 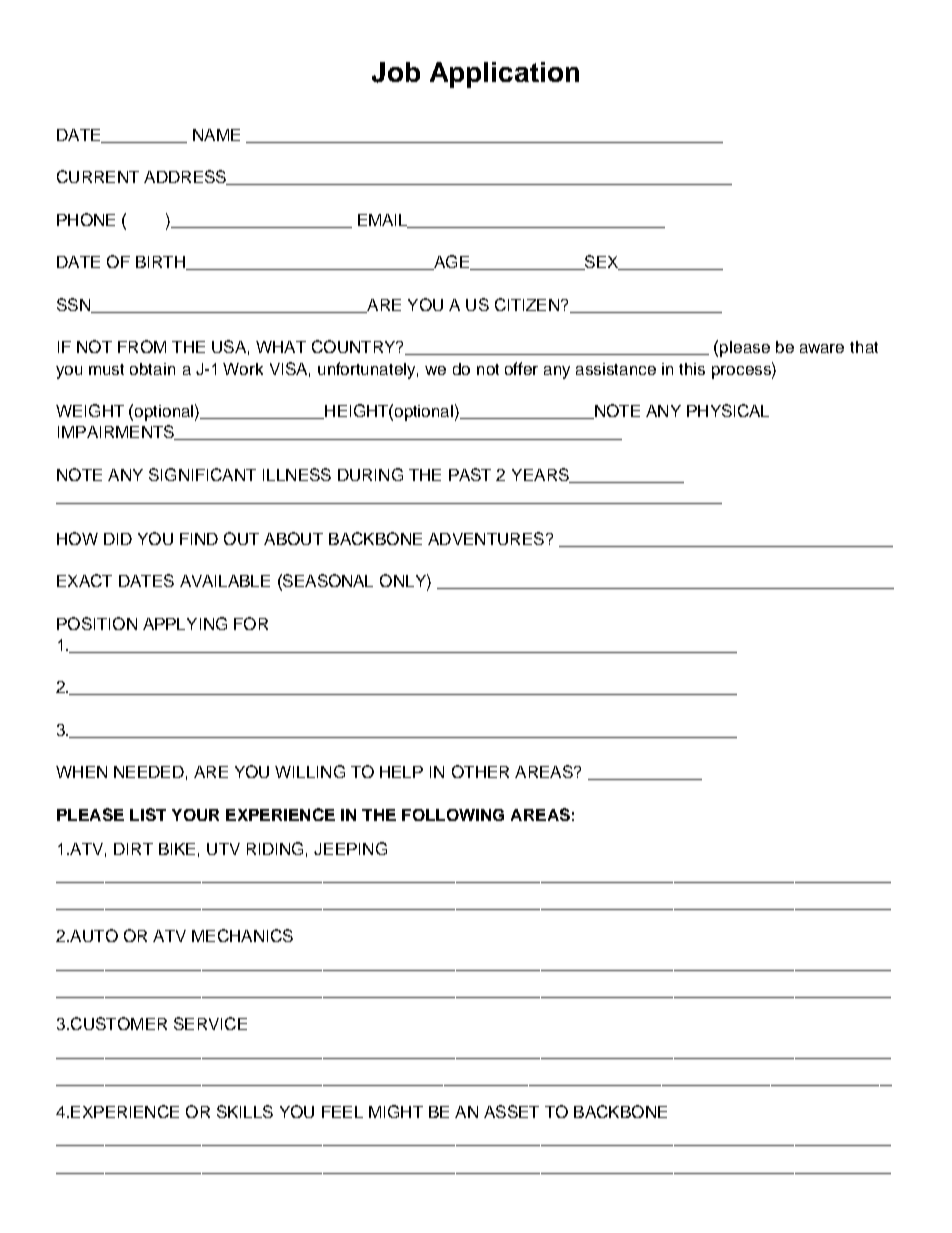 What do you see at coordinates (504, 75) in the screenshot?
I see `Application` at bounding box center [504, 75].
